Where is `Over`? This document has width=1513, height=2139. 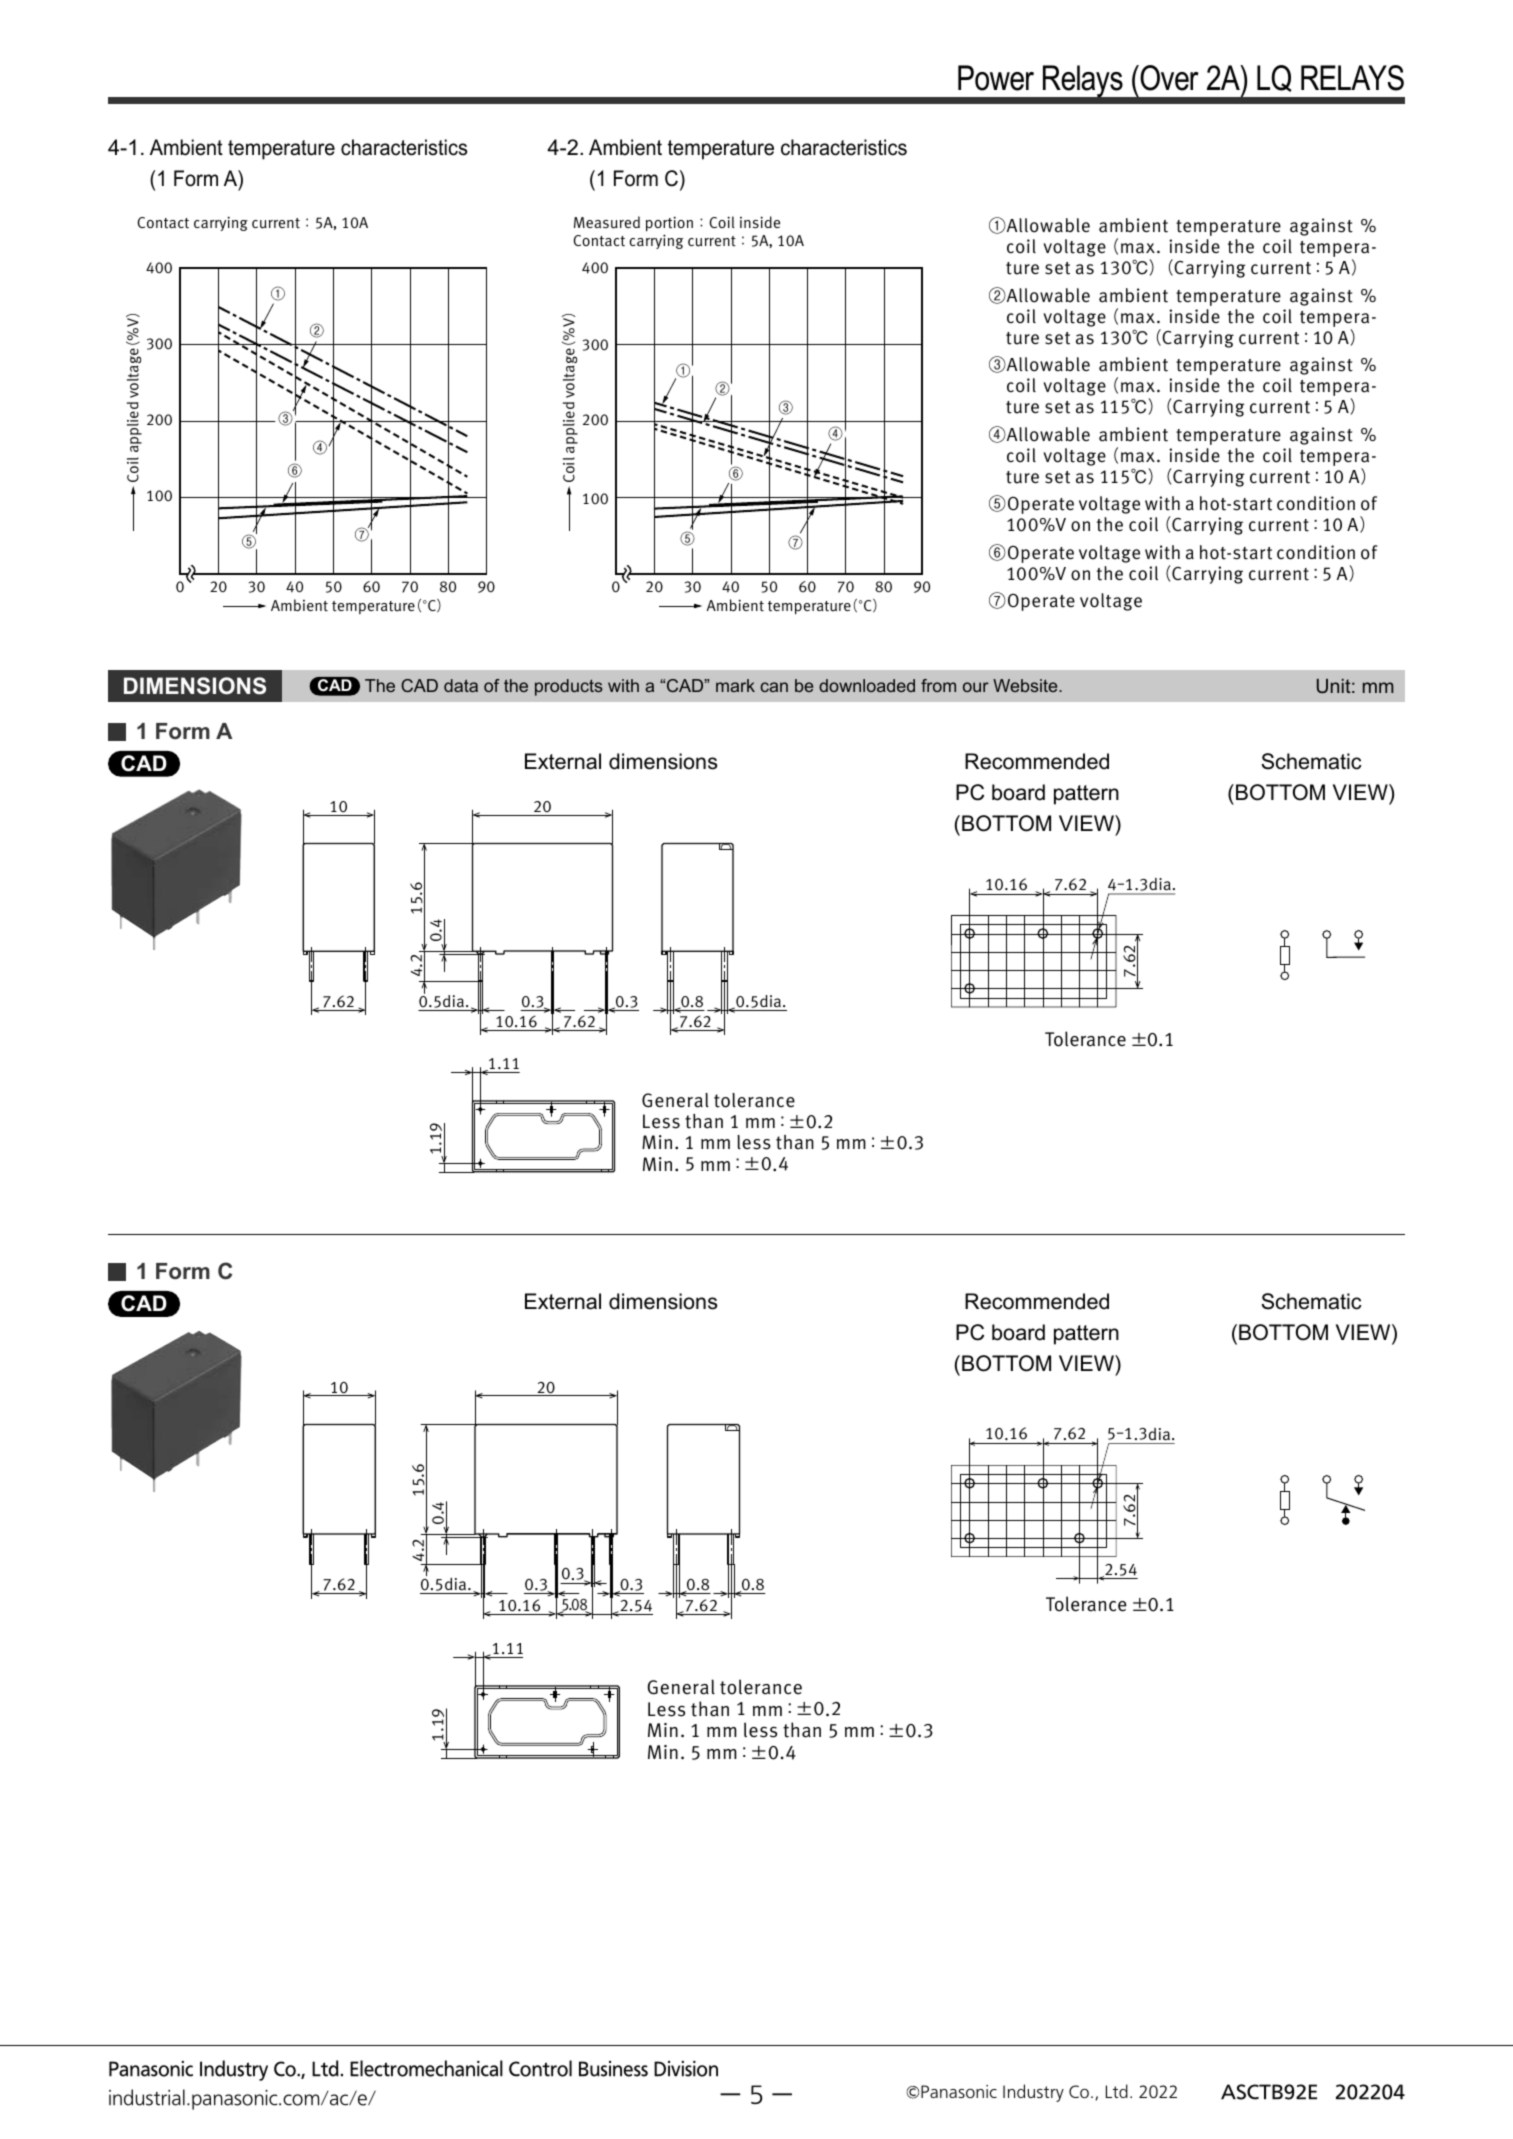
Over is located at coordinates (1168, 78).
